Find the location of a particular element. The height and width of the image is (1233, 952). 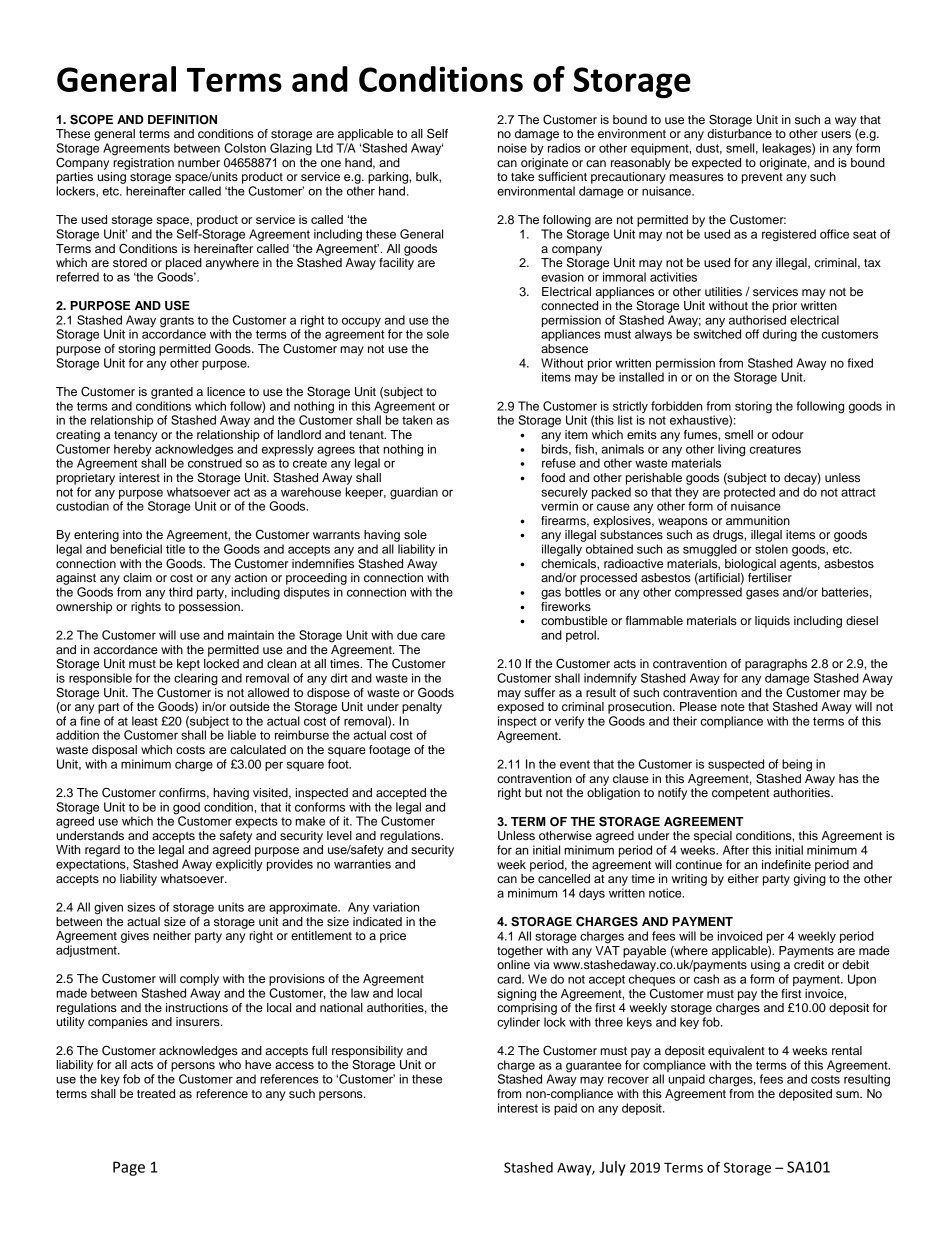

kept is located at coordinates (188, 665).
